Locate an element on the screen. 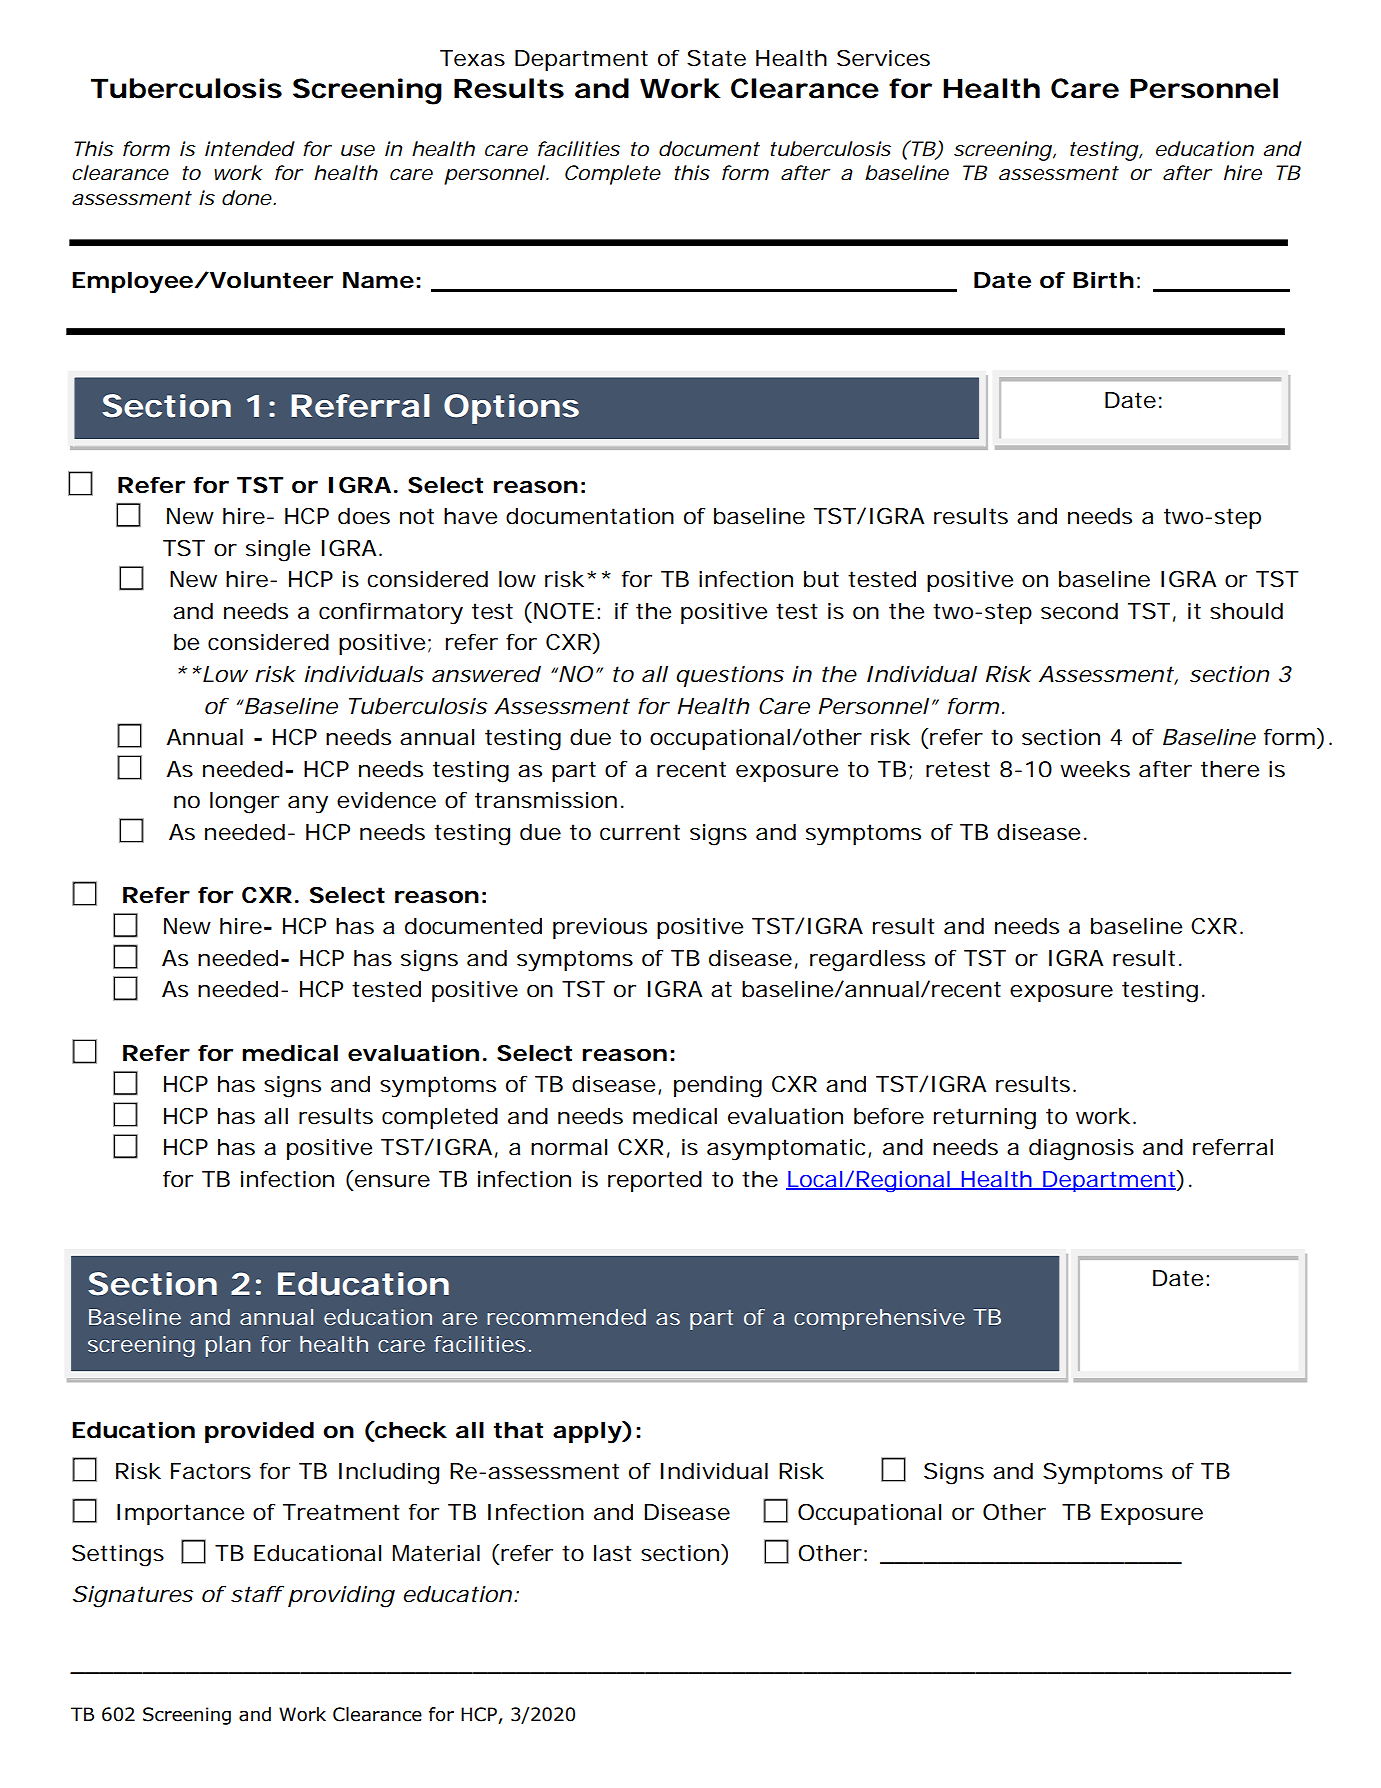  current is located at coordinates (640, 832).
